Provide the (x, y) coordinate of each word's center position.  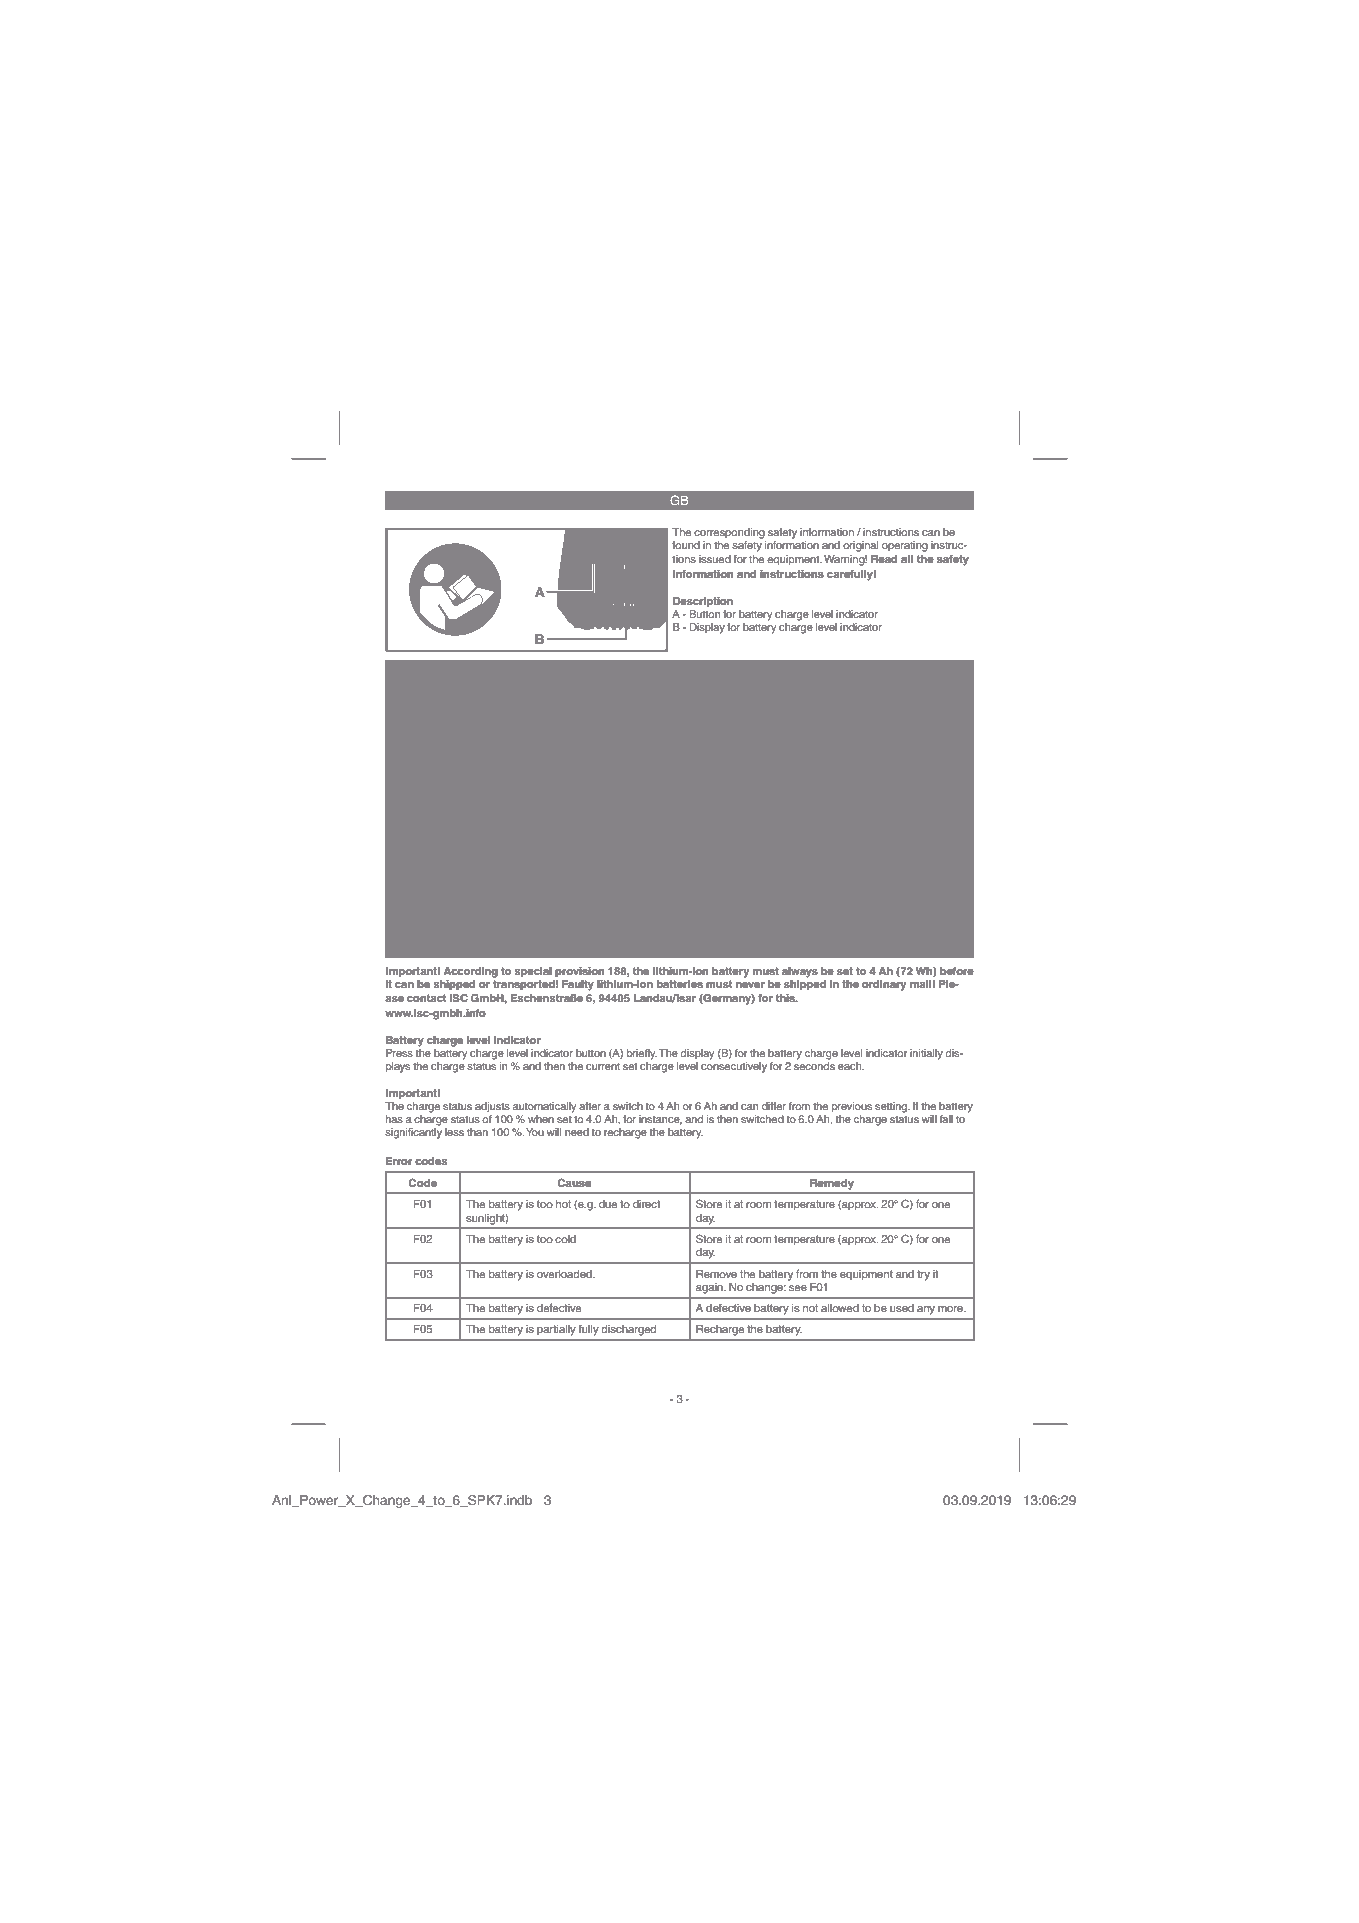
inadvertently (699, 939)
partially (556, 1330)
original (860, 546)
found (686, 545)
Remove (716, 1274)
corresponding (729, 533)
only (483, 925)
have (827, 924)
